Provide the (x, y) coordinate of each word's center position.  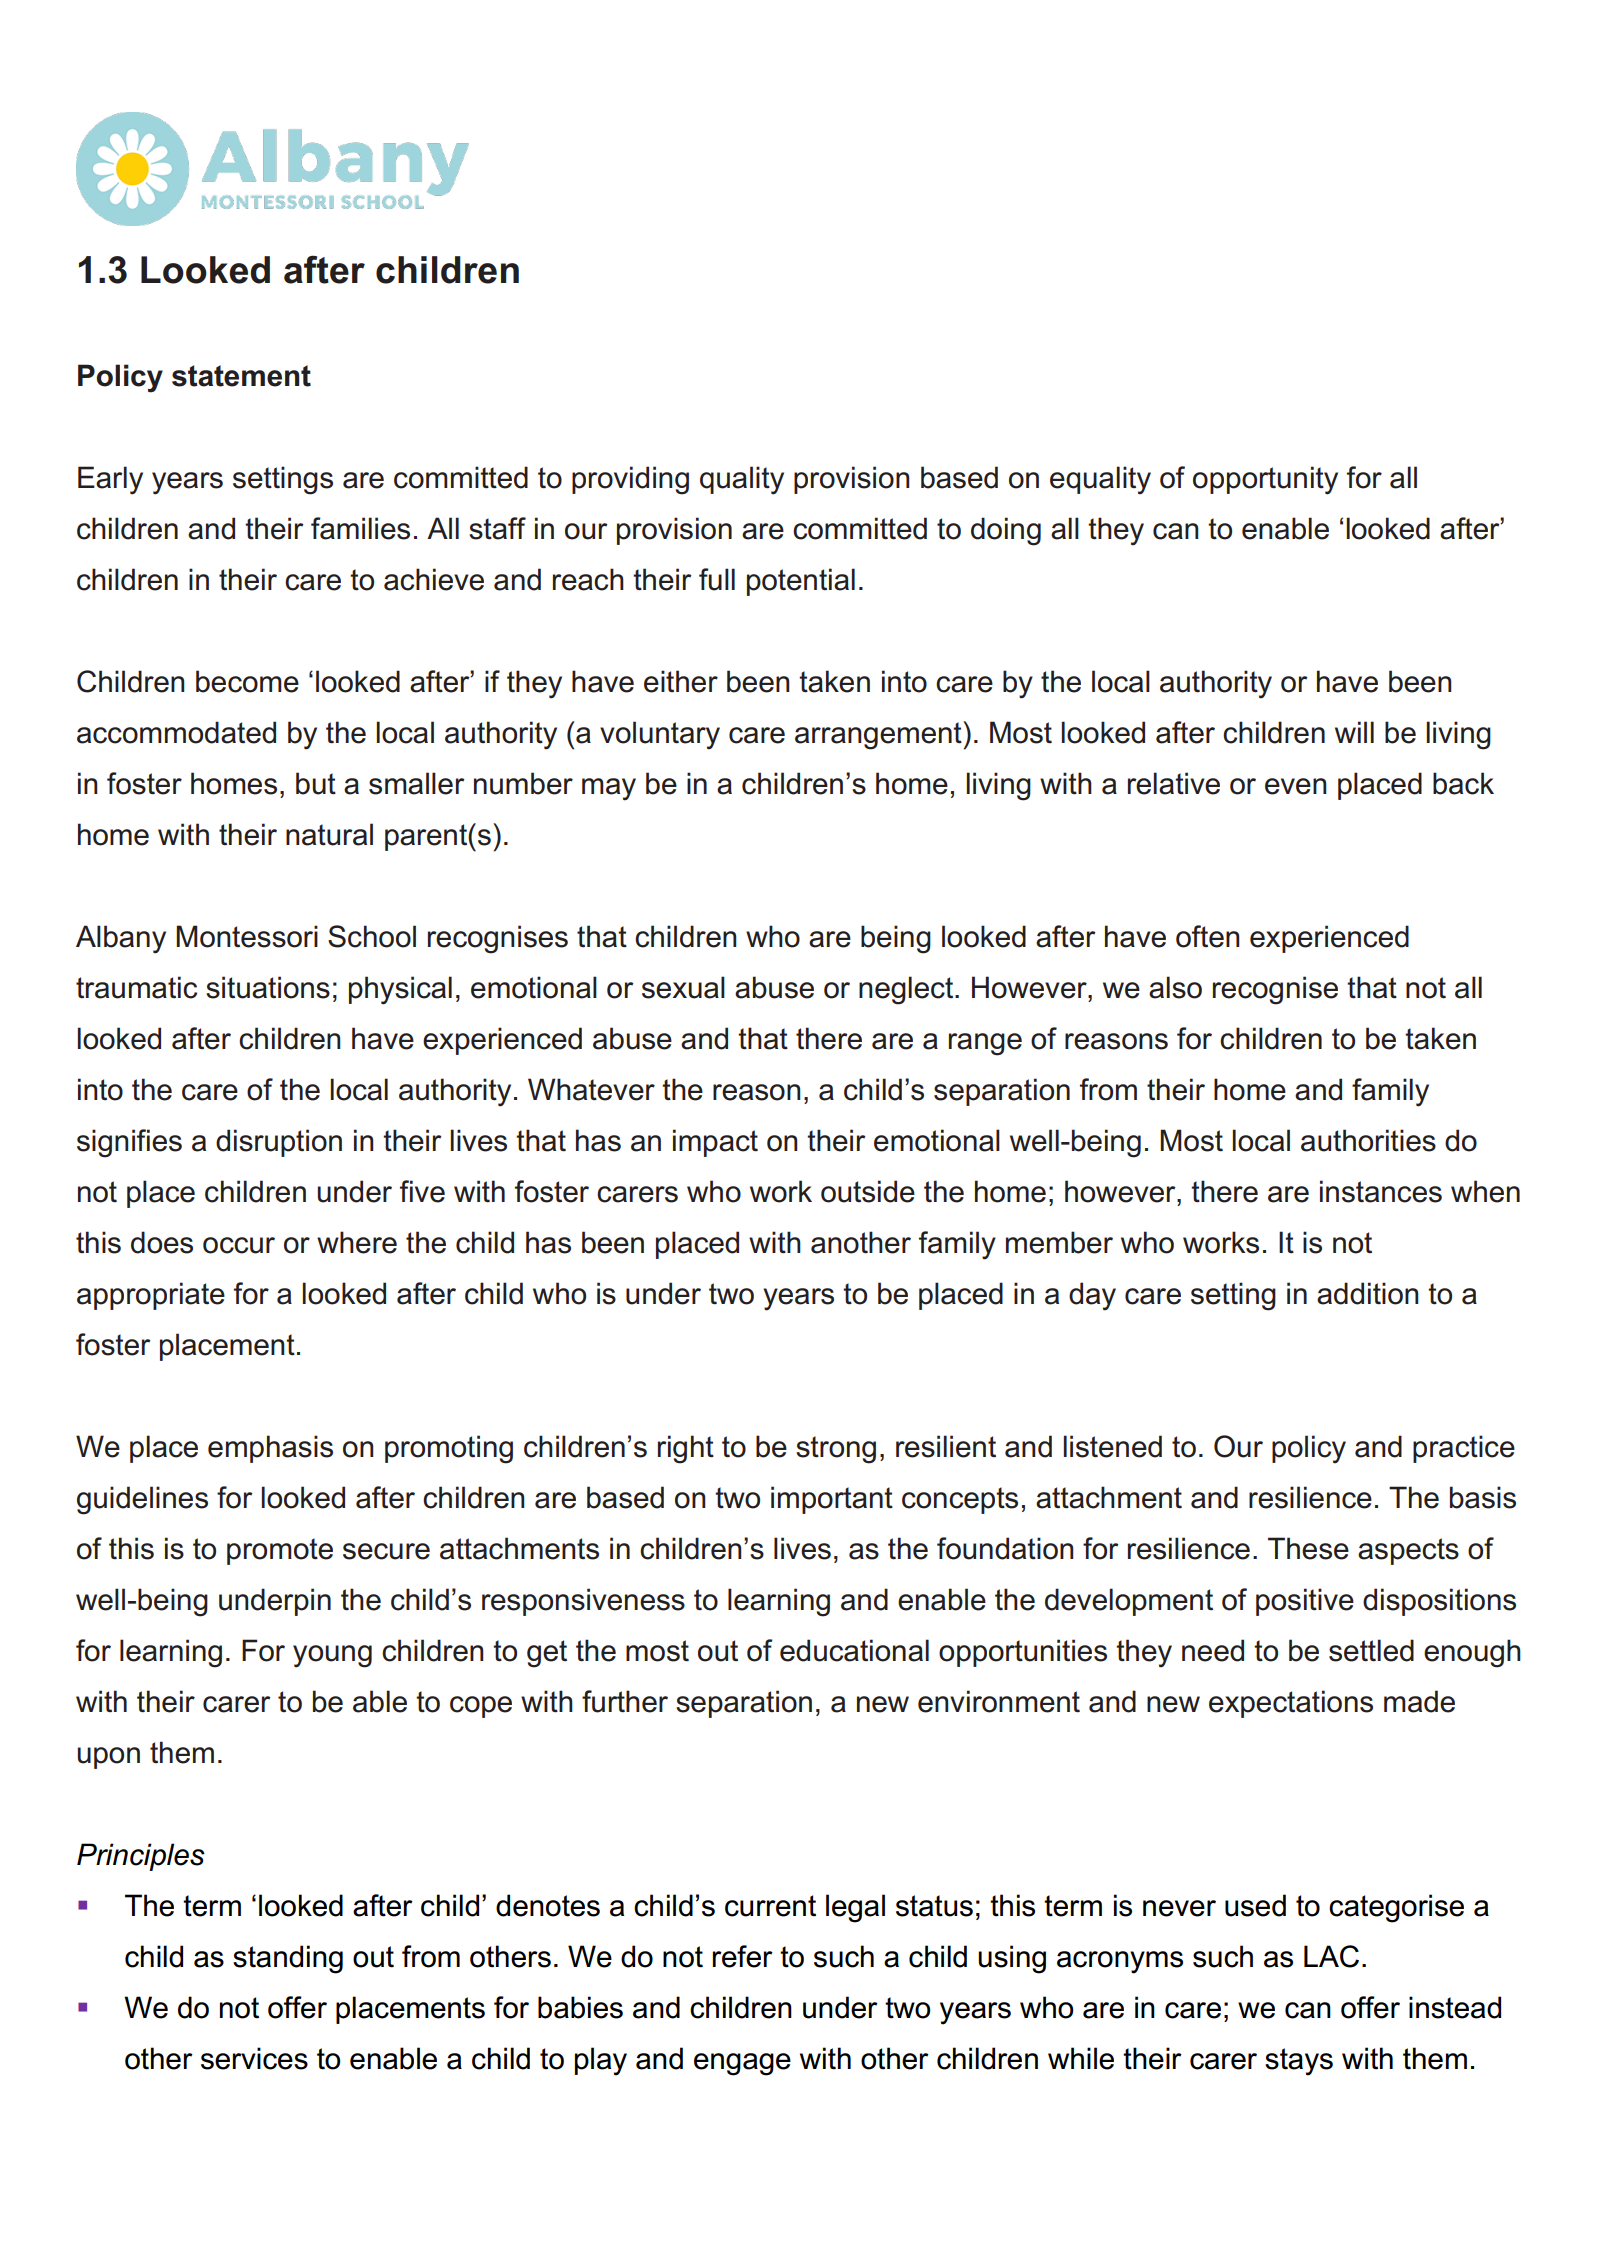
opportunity (1265, 480)
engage (742, 2064)
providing (630, 480)
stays (1299, 2062)
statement (241, 376)
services (254, 2058)
